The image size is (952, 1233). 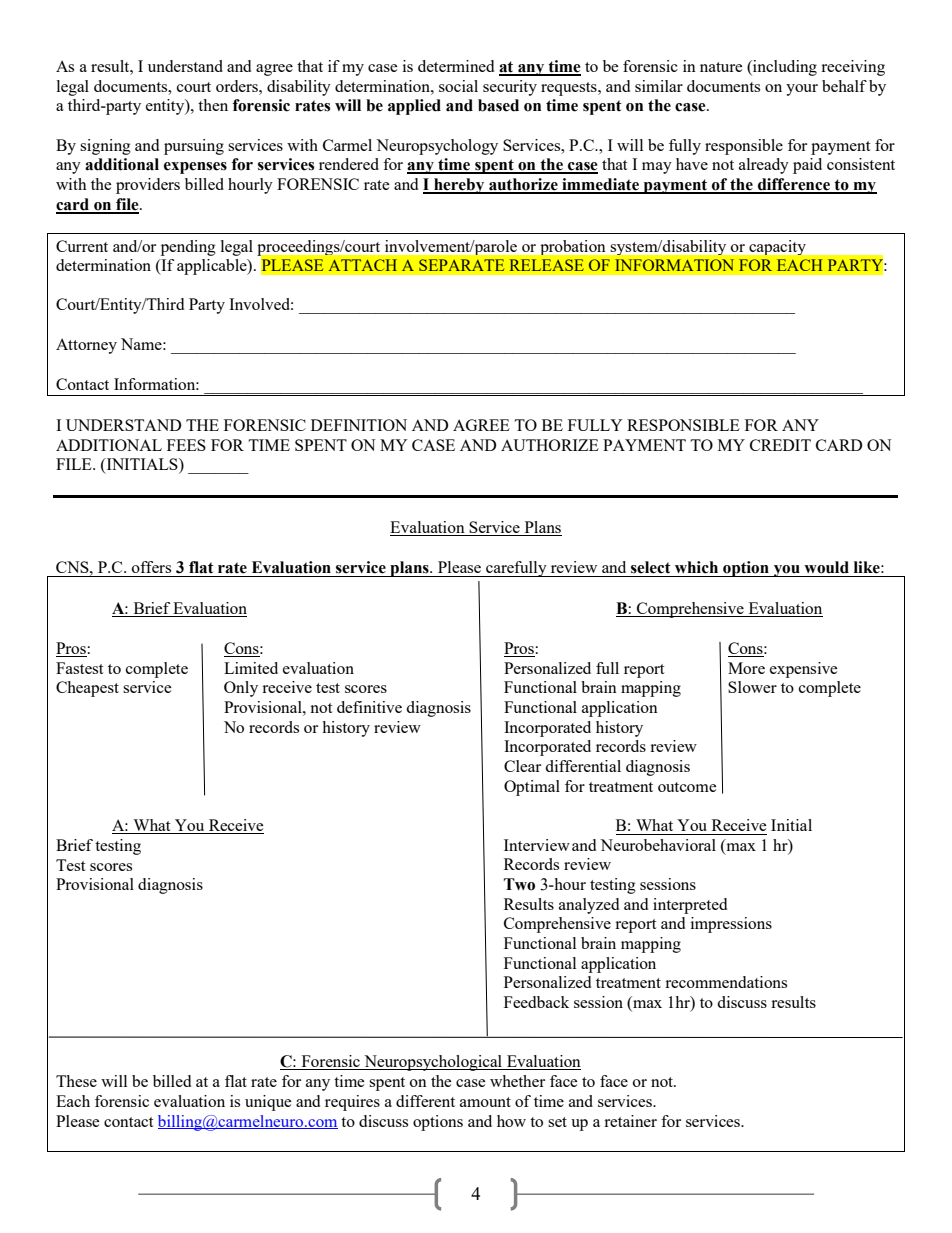 I want to click on CREDIT, so click(x=780, y=445).
